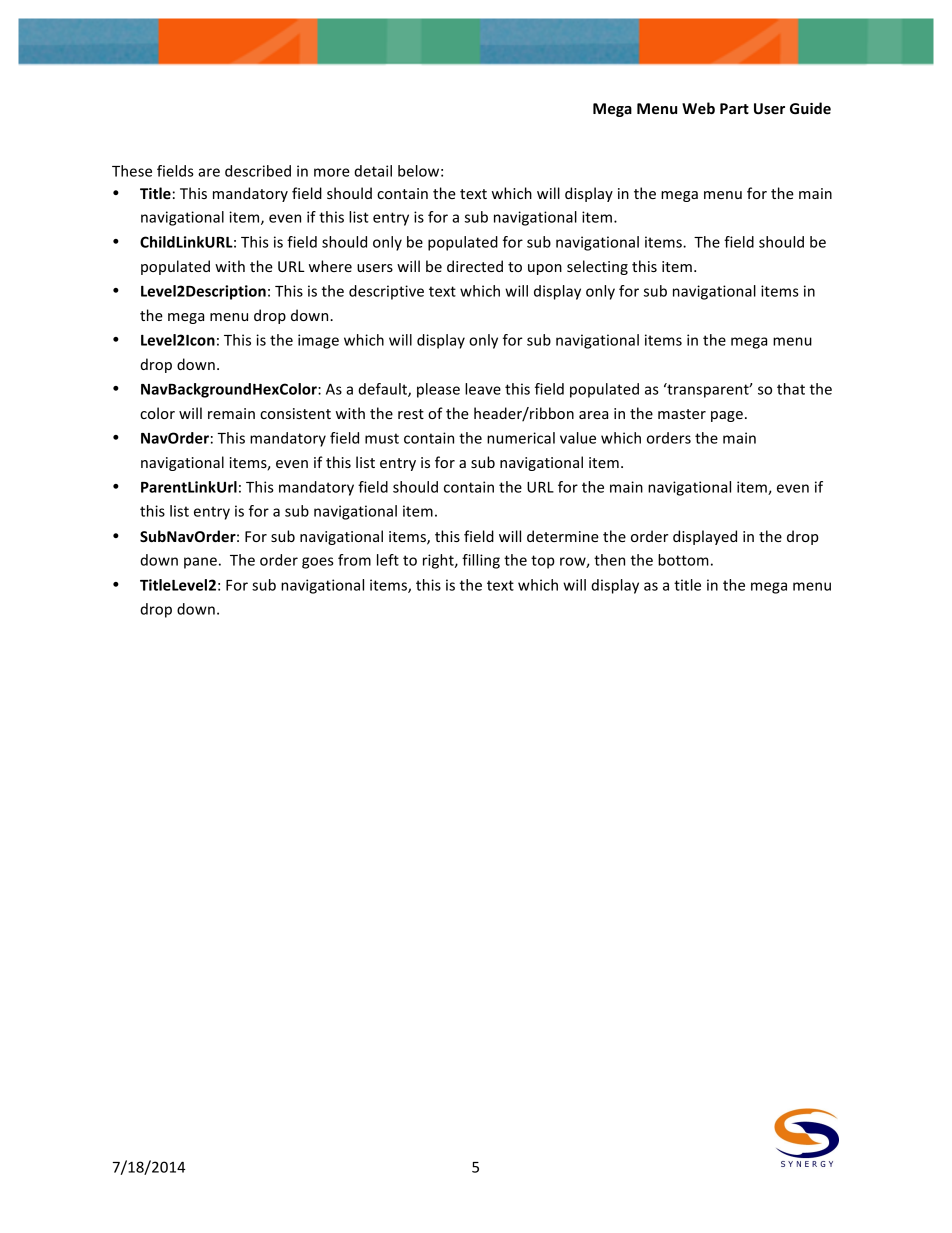 The width and height of the screenshot is (952, 1233). What do you see at coordinates (200, 563) in the screenshot?
I see `pane` at bounding box center [200, 563].
